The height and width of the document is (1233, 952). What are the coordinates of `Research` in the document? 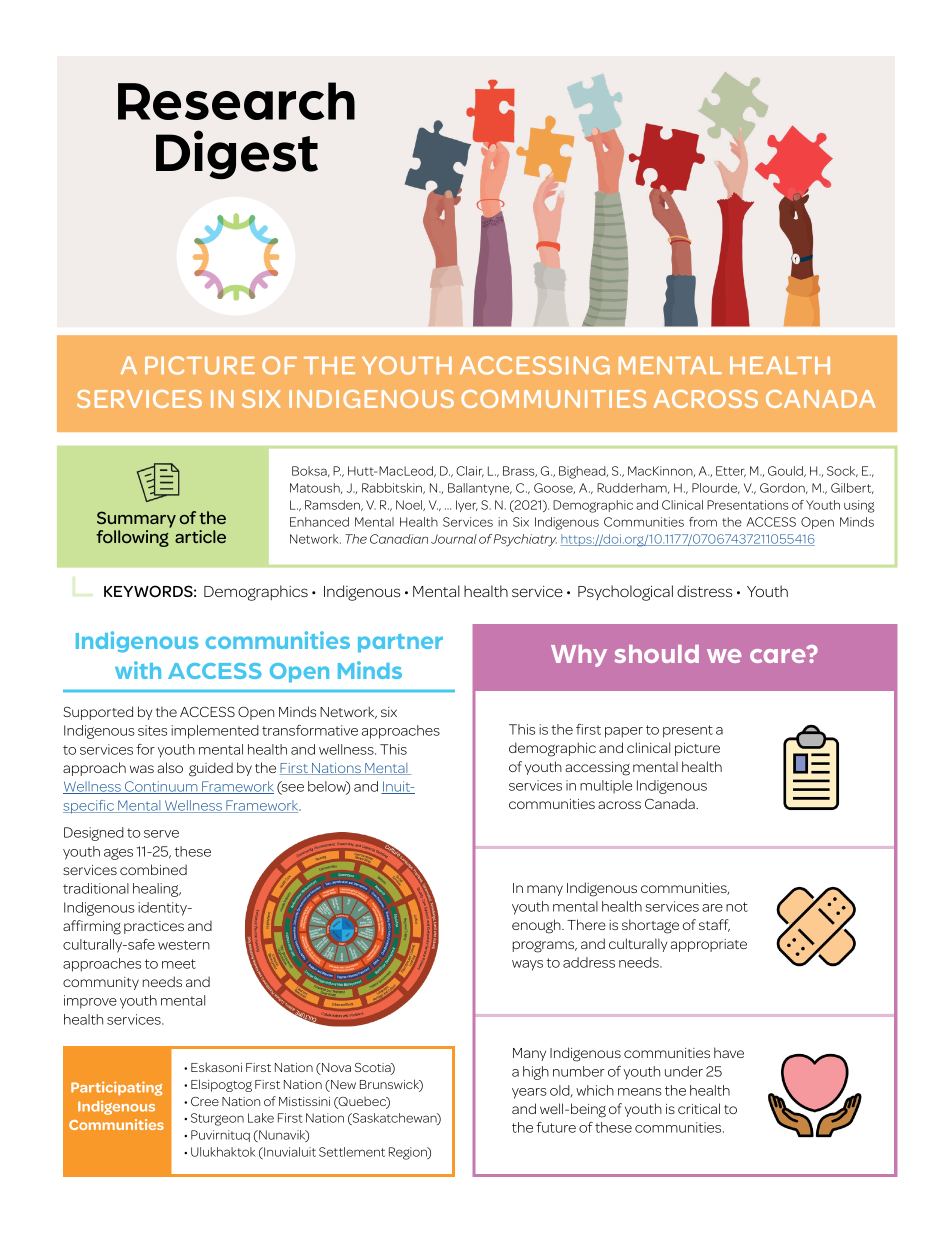 It's located at (236, 101).
